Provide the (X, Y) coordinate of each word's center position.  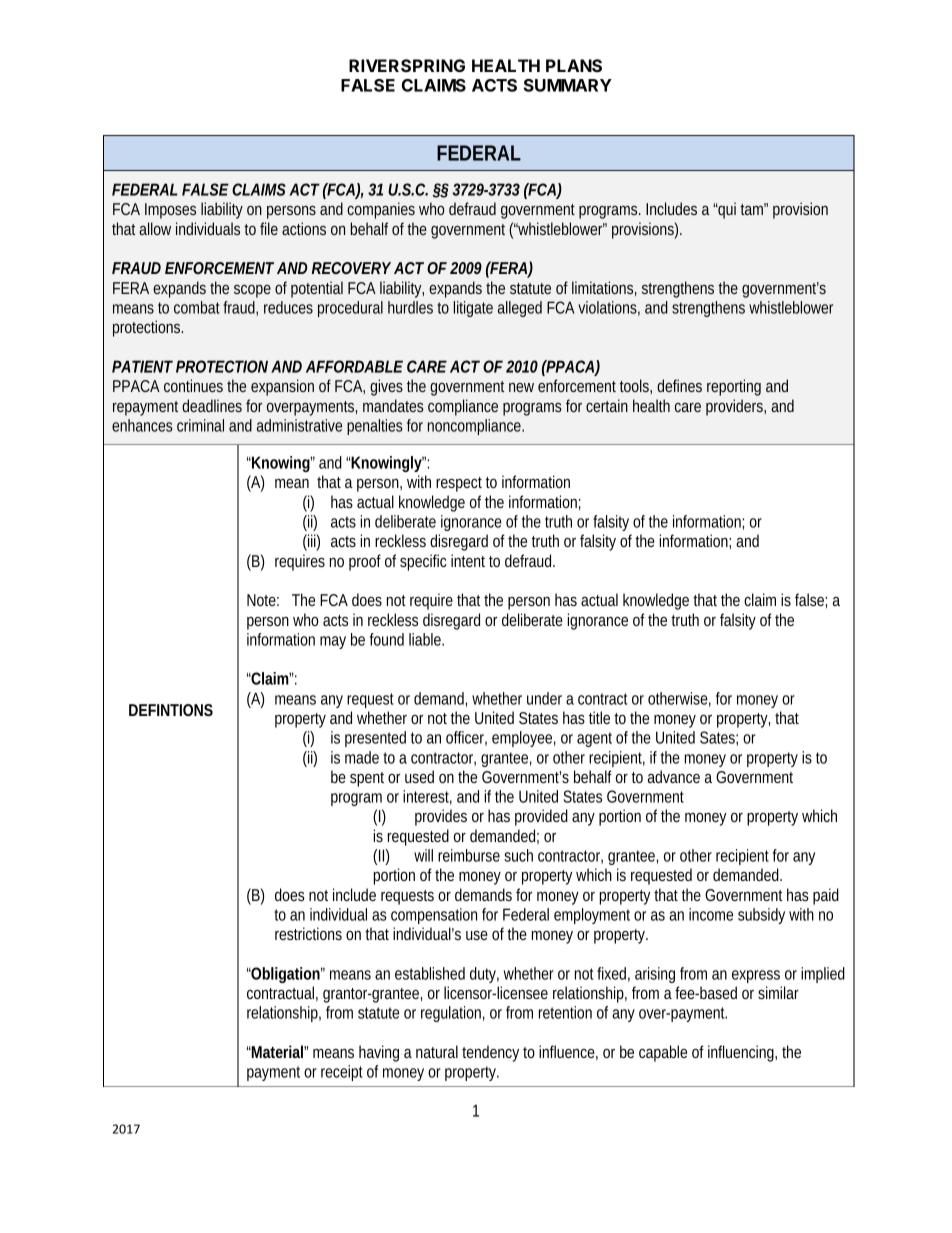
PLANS (574, 65)
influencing (742, 1053)
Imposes (170, 211)
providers (736, 407)
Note (263, 600)
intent (468, 560)
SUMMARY (568, 85)
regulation (453, 1014)
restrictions (308, 933)
